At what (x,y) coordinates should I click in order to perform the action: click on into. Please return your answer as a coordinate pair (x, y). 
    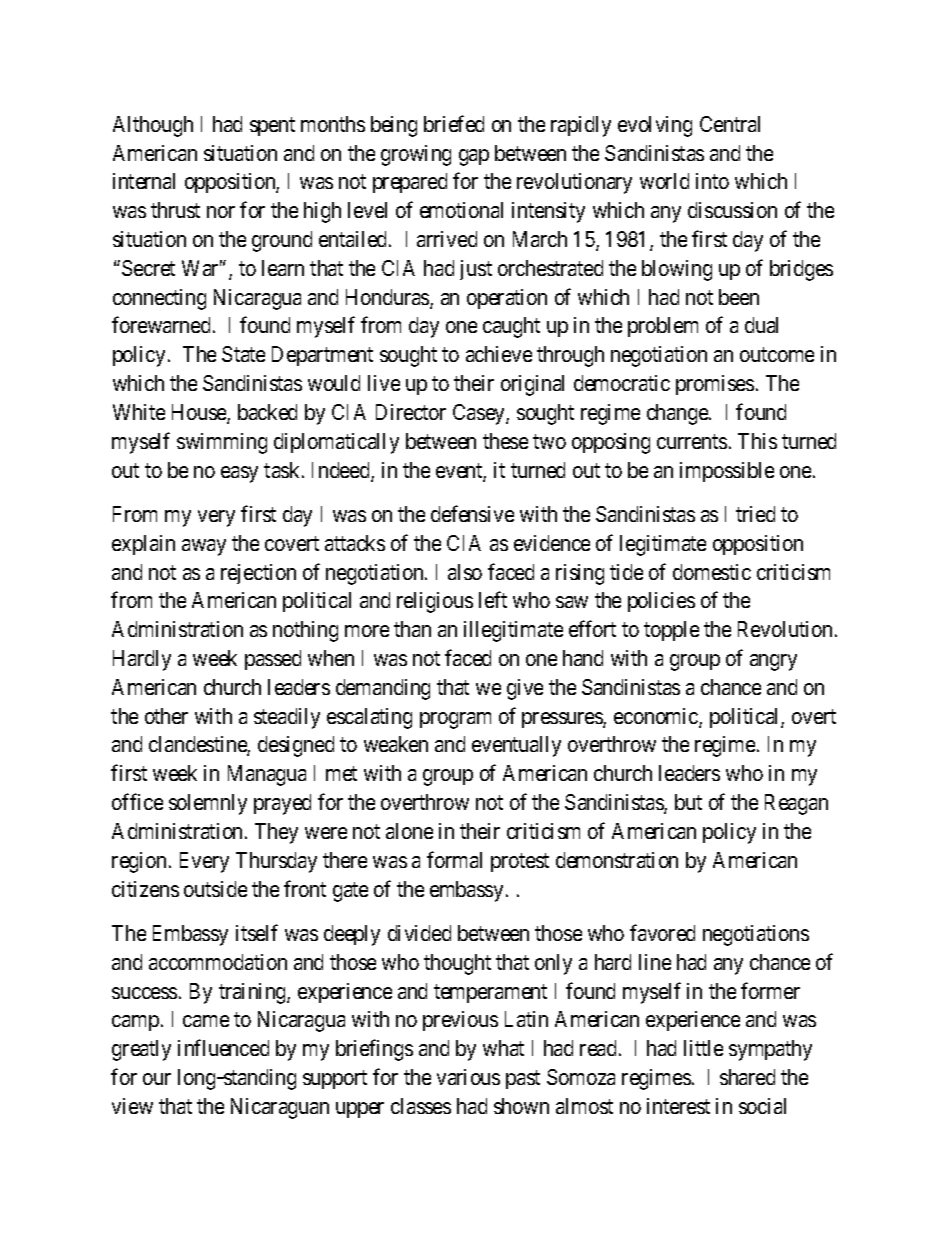
    Looking at the image, I should click on (712, 181).
